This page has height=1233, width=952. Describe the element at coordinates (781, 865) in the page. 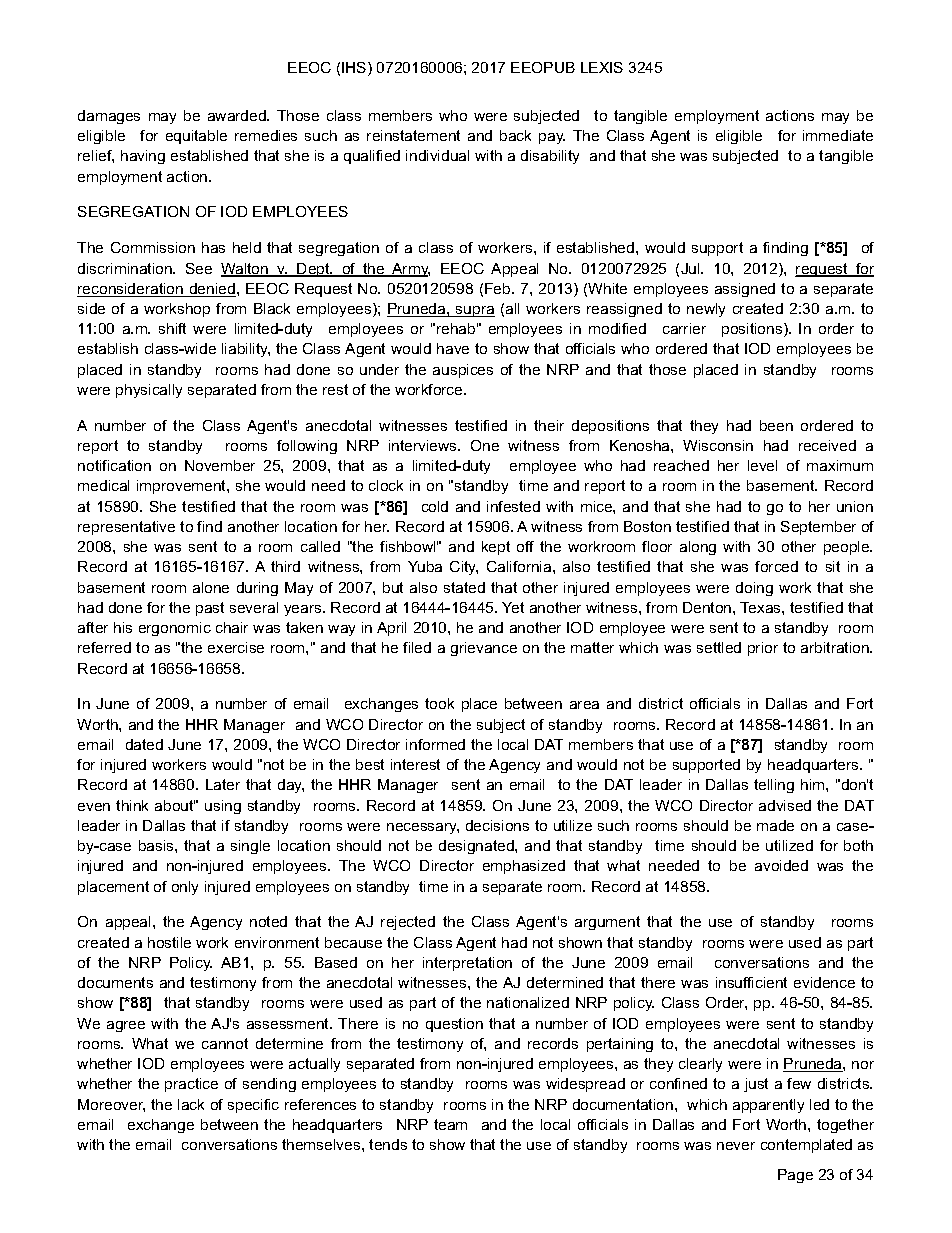

I see `avoided` at that location.
